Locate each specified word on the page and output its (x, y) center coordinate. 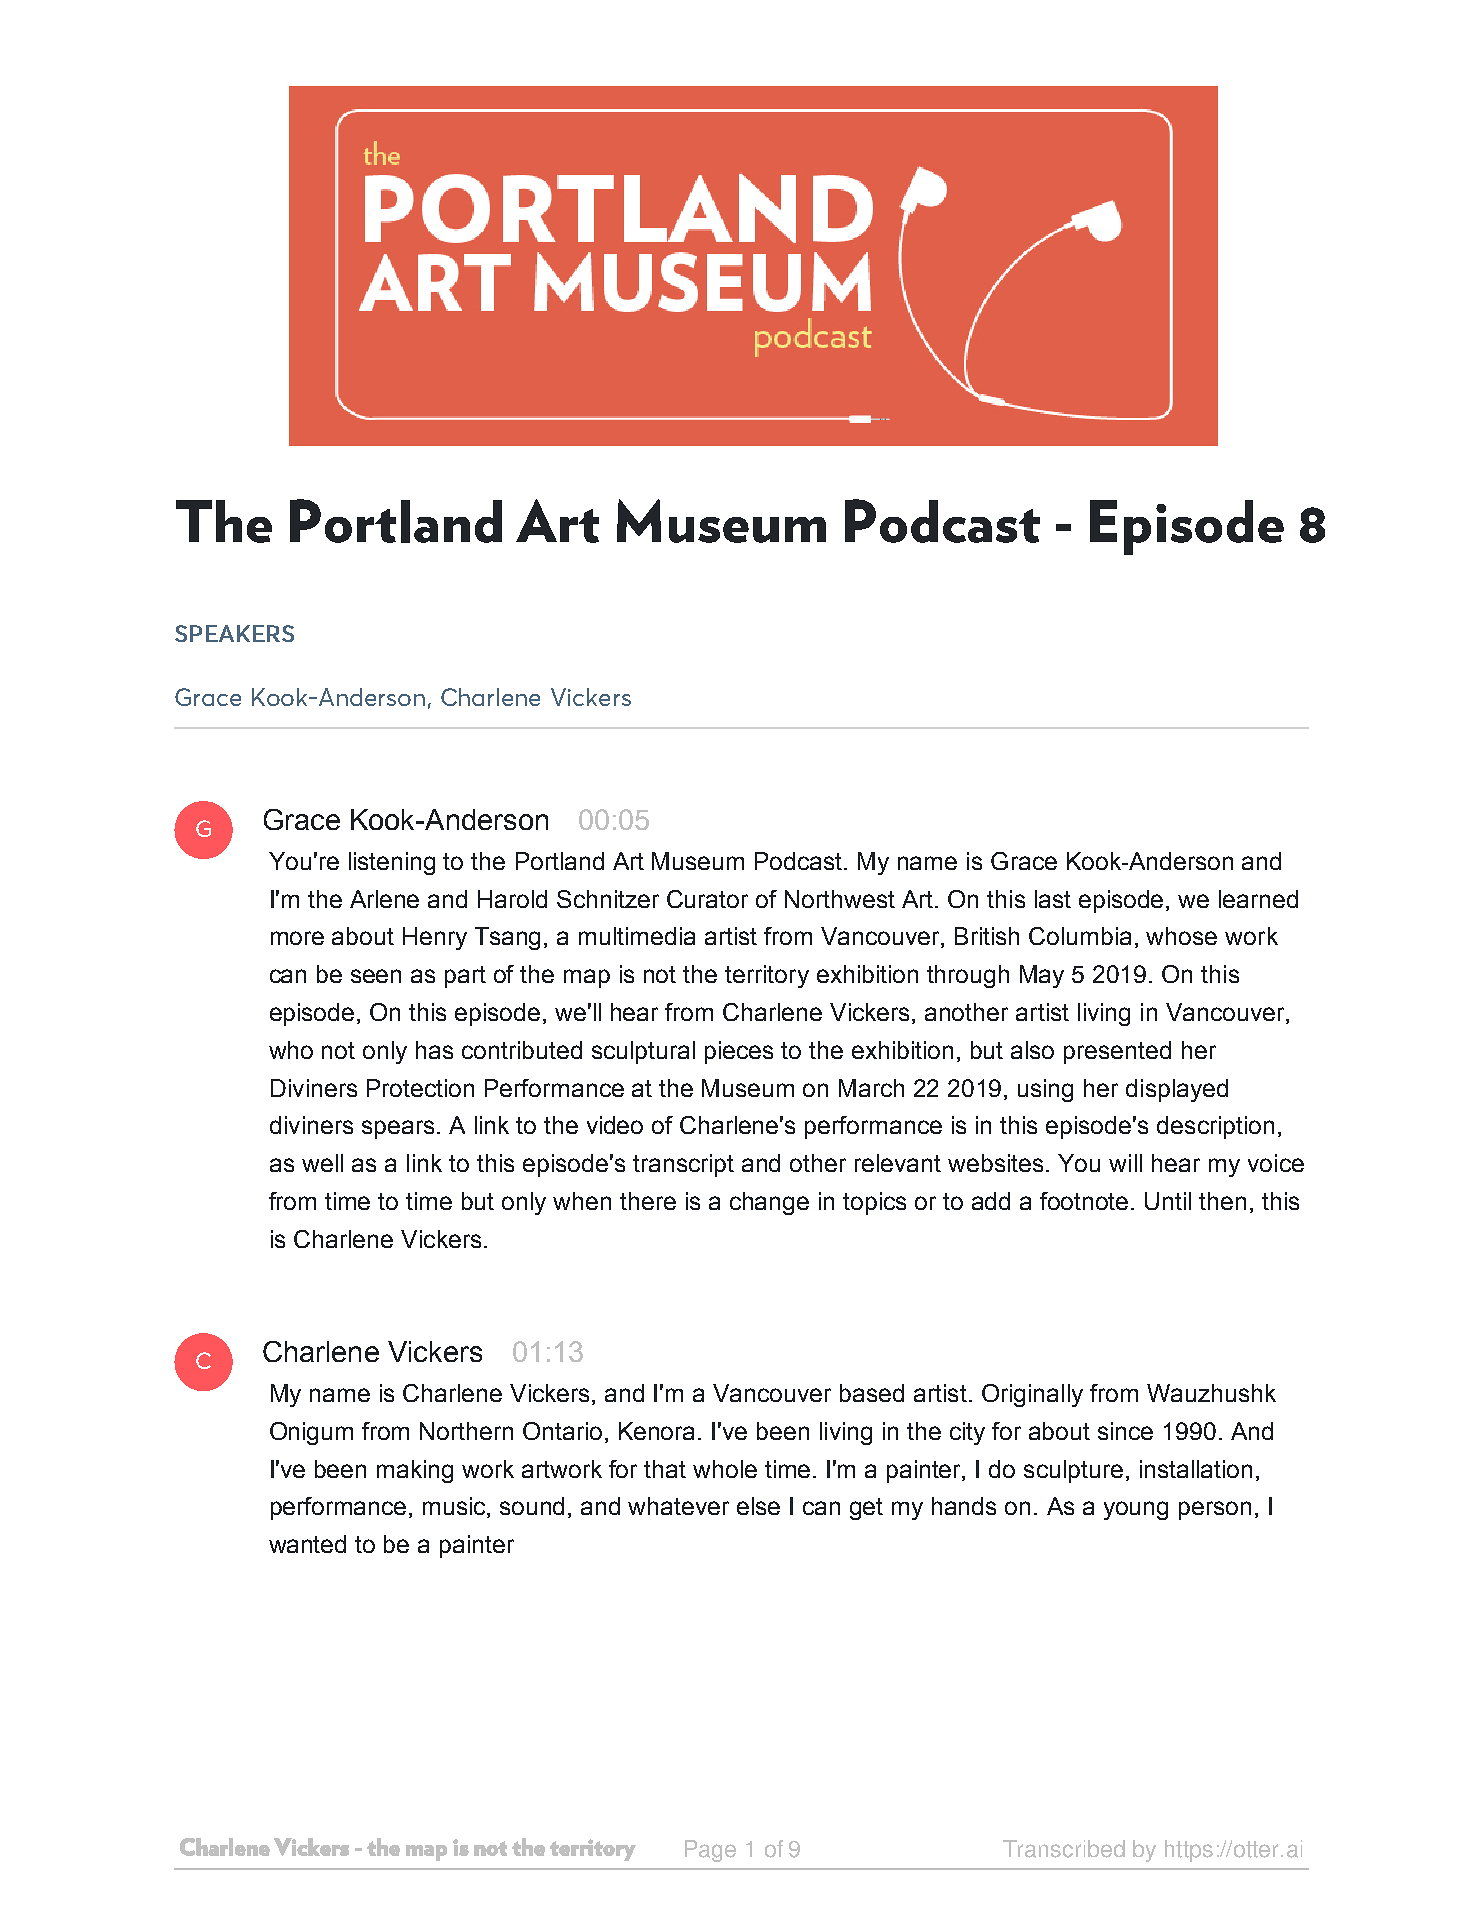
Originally (1032, 1395)
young (1136, 1510)
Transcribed (1064, 1849)
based (872, 1393)
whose (1181, 936)
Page (710, 1851)
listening (392, 863)
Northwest (840, 899)
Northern (466, 1431)
